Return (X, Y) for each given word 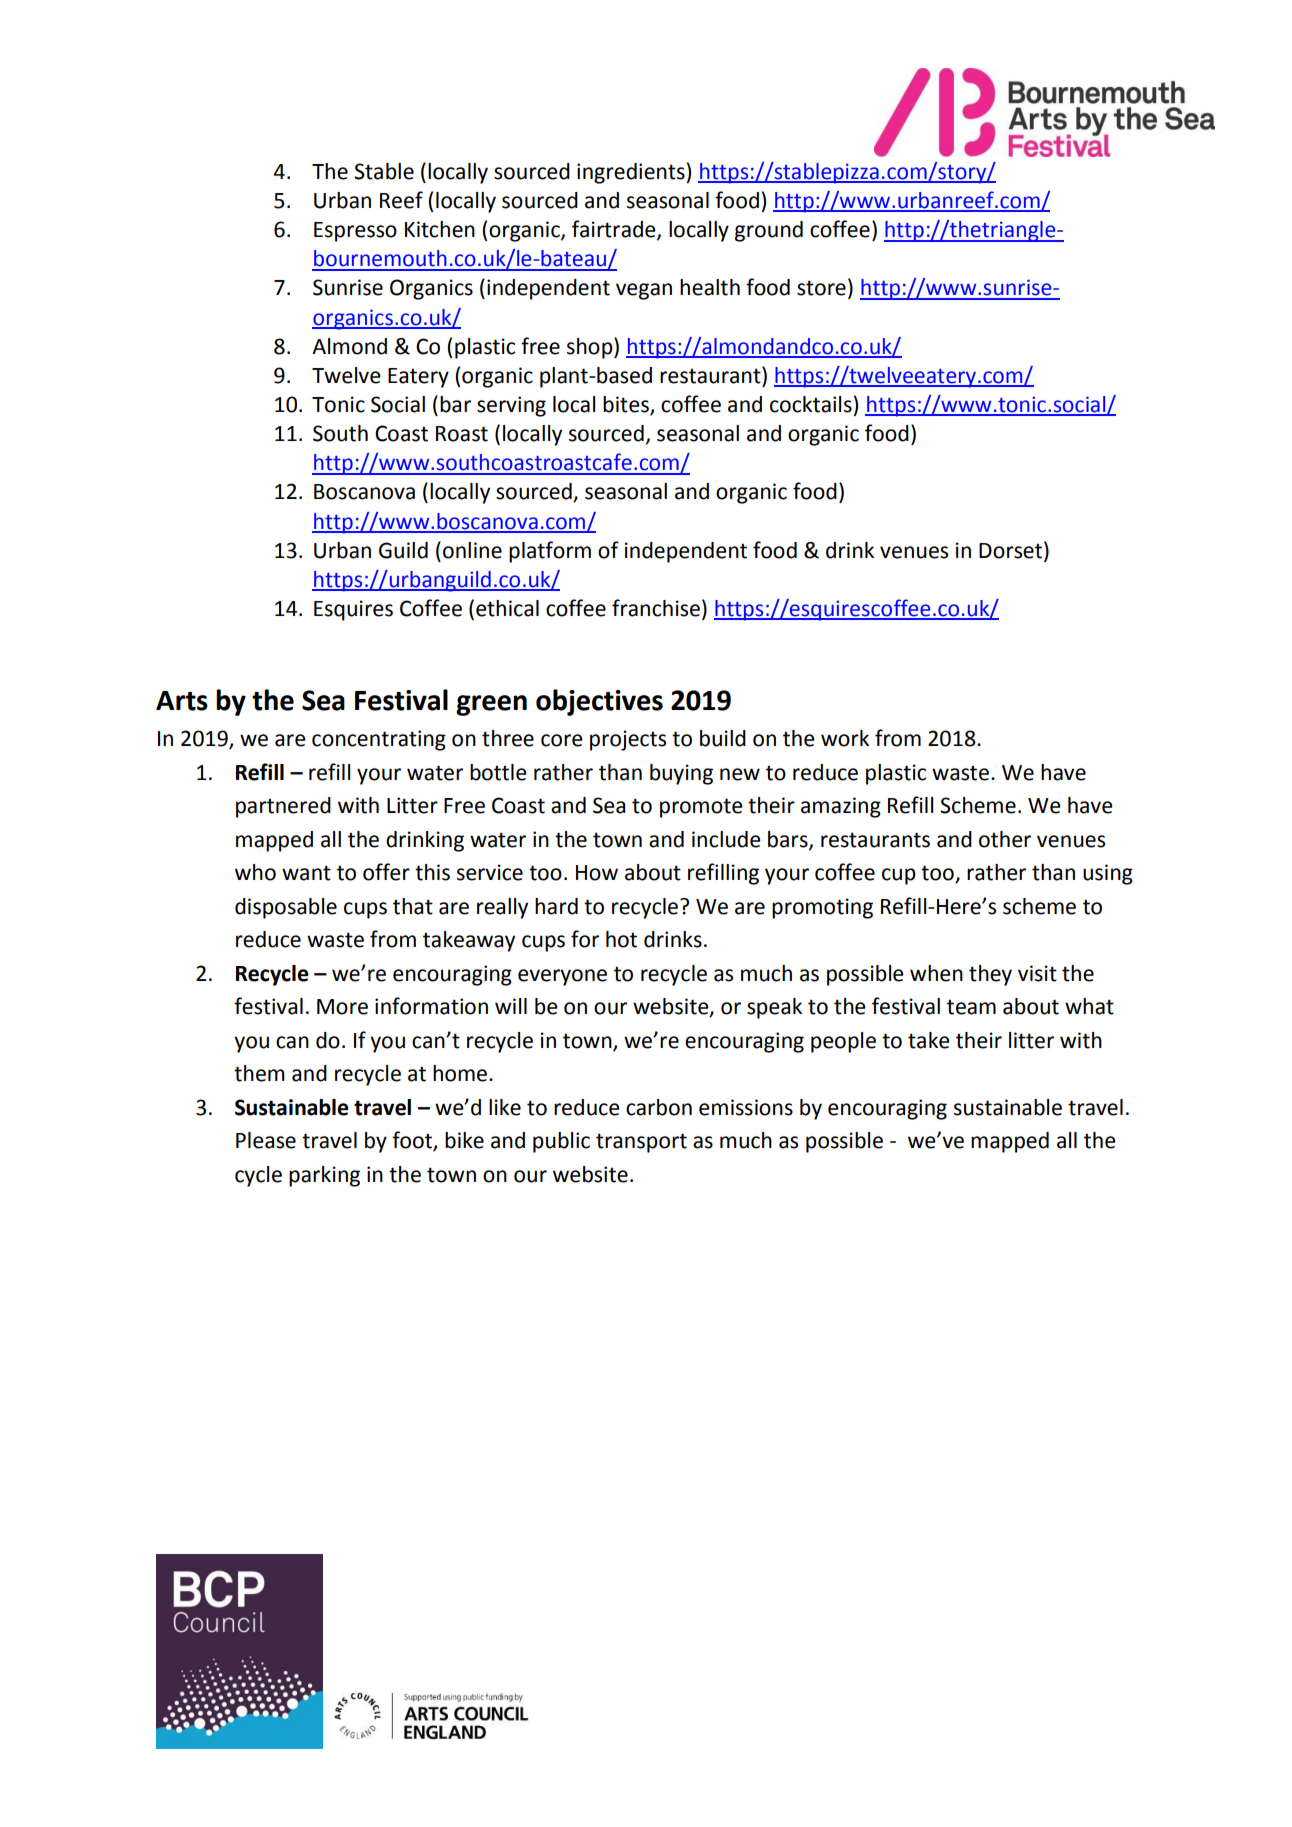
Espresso (355, 232)
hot (621, 939)
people (843, 1042)
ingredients (632, 173)
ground (769, 231)
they (990, 975)
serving (511, 406)
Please (266, 1140)
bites (627, 405)
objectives (599, 702)
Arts (182, 701)
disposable (286, 908)
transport (641, 1143)
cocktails (811, 404)
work (845, 738)
